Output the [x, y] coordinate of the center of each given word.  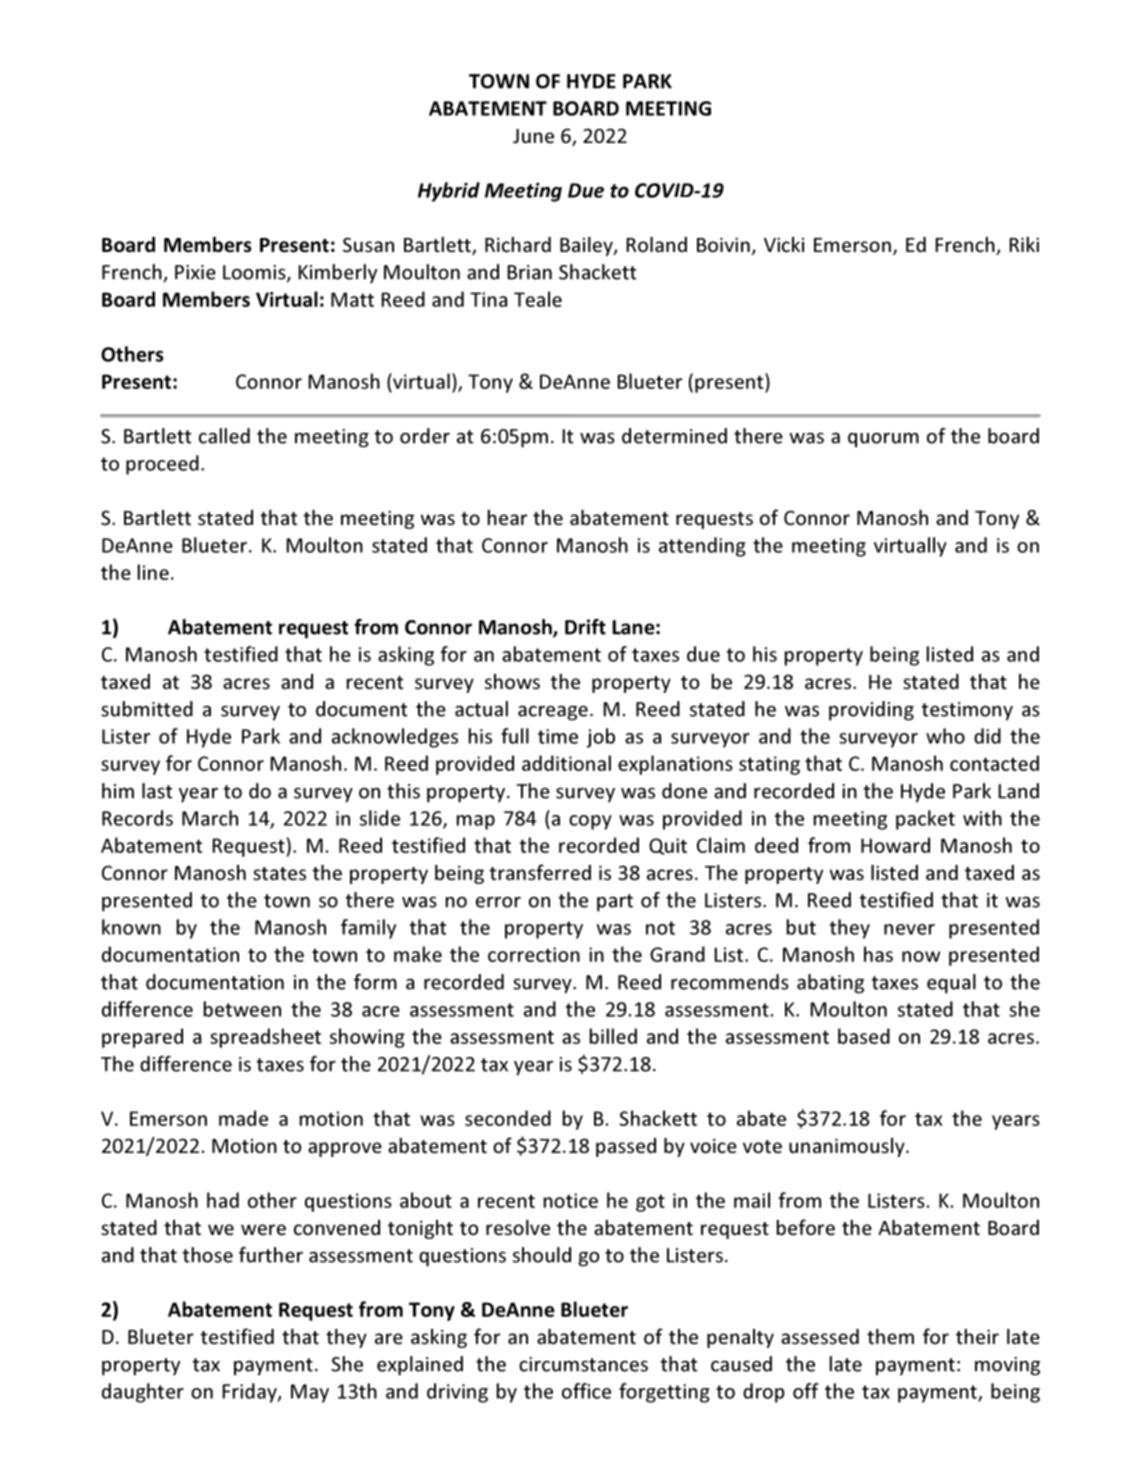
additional [566, 763]
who [945, 736]
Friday [250, 1393]
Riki [1024, 244]
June [533, 136]
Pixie [195, 272]
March [210, 818]
